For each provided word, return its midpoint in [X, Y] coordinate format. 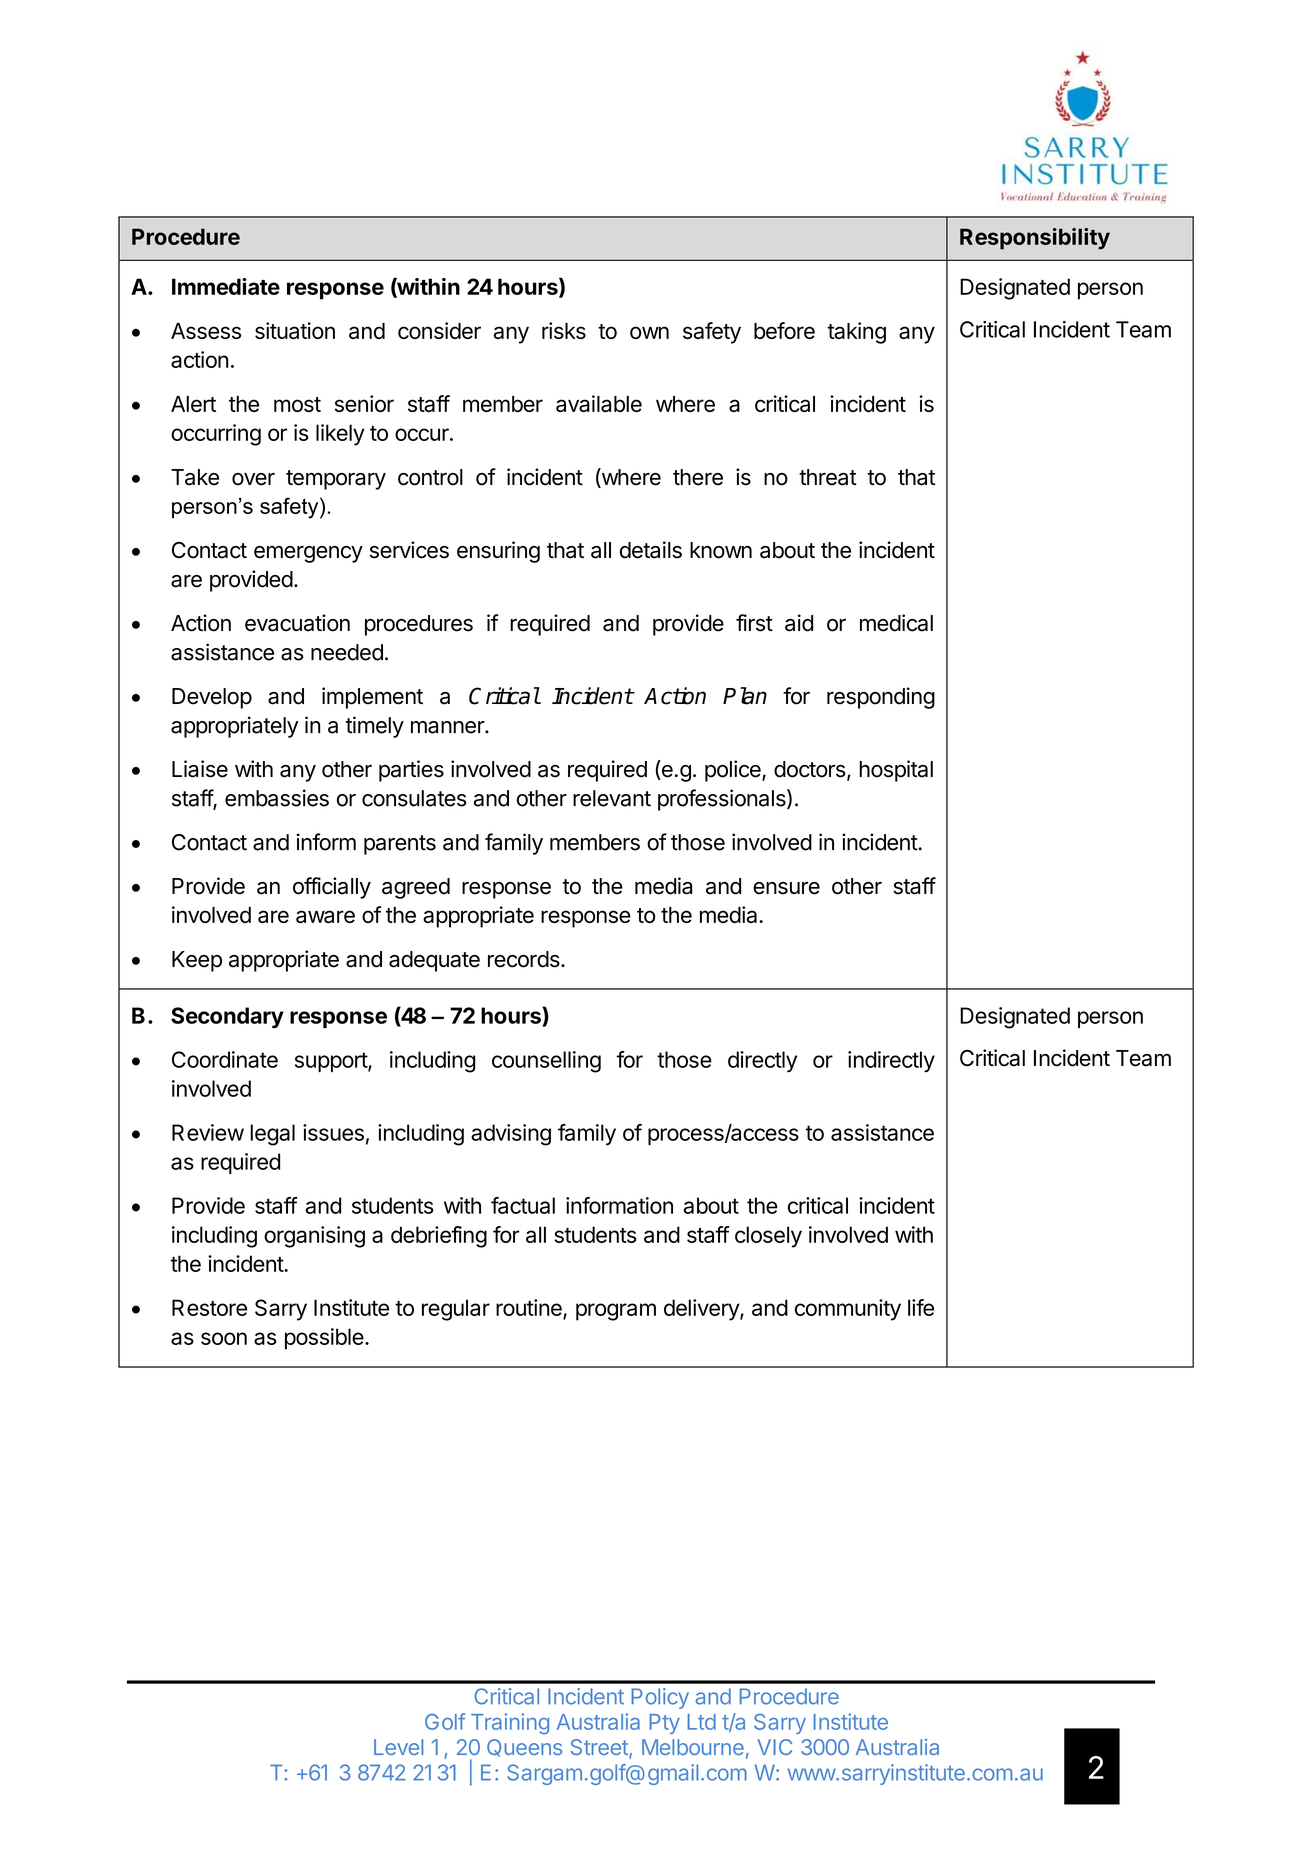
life [921, 1307]
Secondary [227, 1017]
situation [295, 330]
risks [564, 330]
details [651, 550]
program [616, 1312]
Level [398, 1747]
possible [324, 1339]
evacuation [297, 623]
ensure [786, 888]
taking [856, 333]
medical [896, 623]
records [525, 959]
